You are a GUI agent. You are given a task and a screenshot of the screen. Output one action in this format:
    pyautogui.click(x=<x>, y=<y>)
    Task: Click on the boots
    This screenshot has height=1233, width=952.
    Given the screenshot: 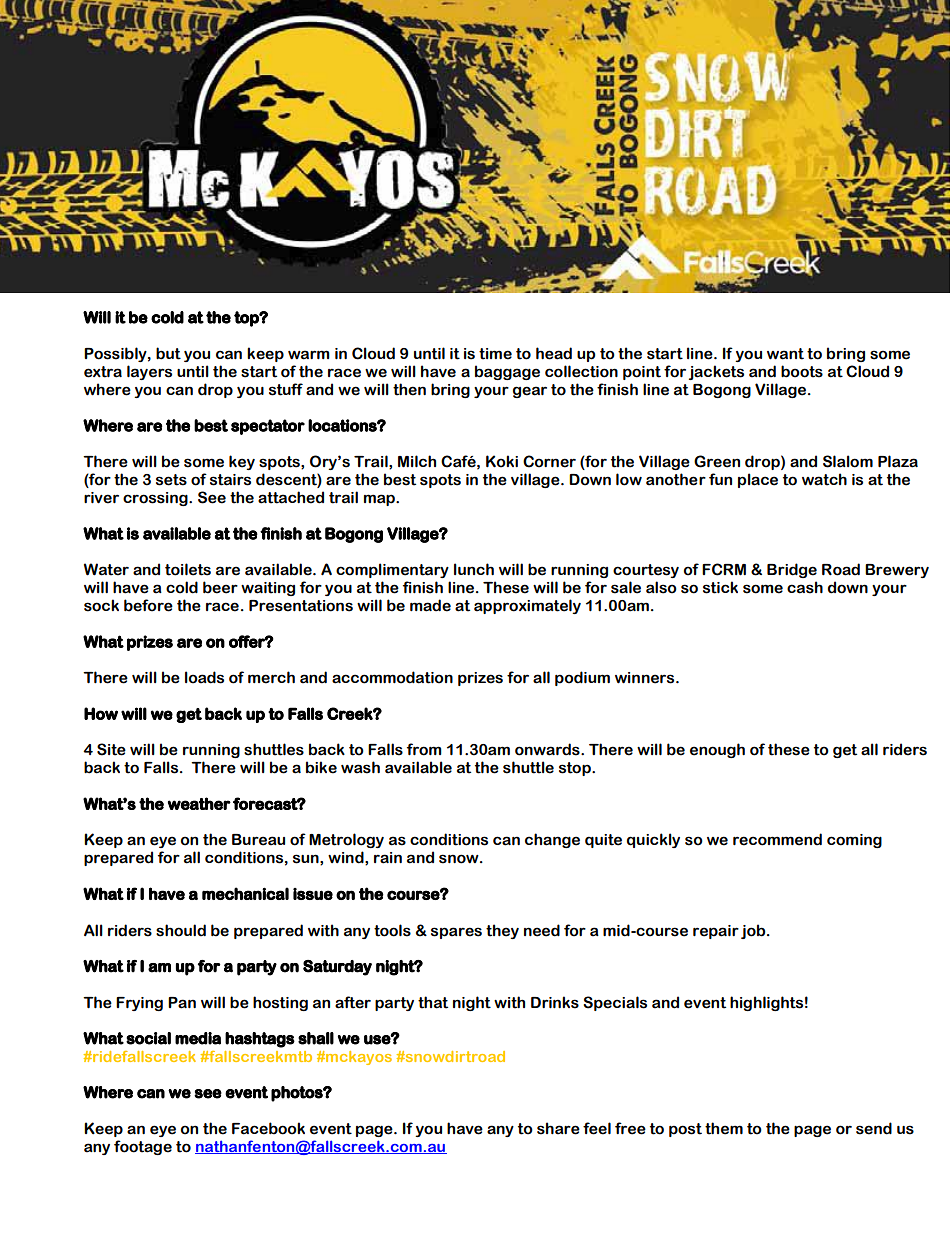 What is the action you would take?
    pyautogui.click(x=802, y=371)
